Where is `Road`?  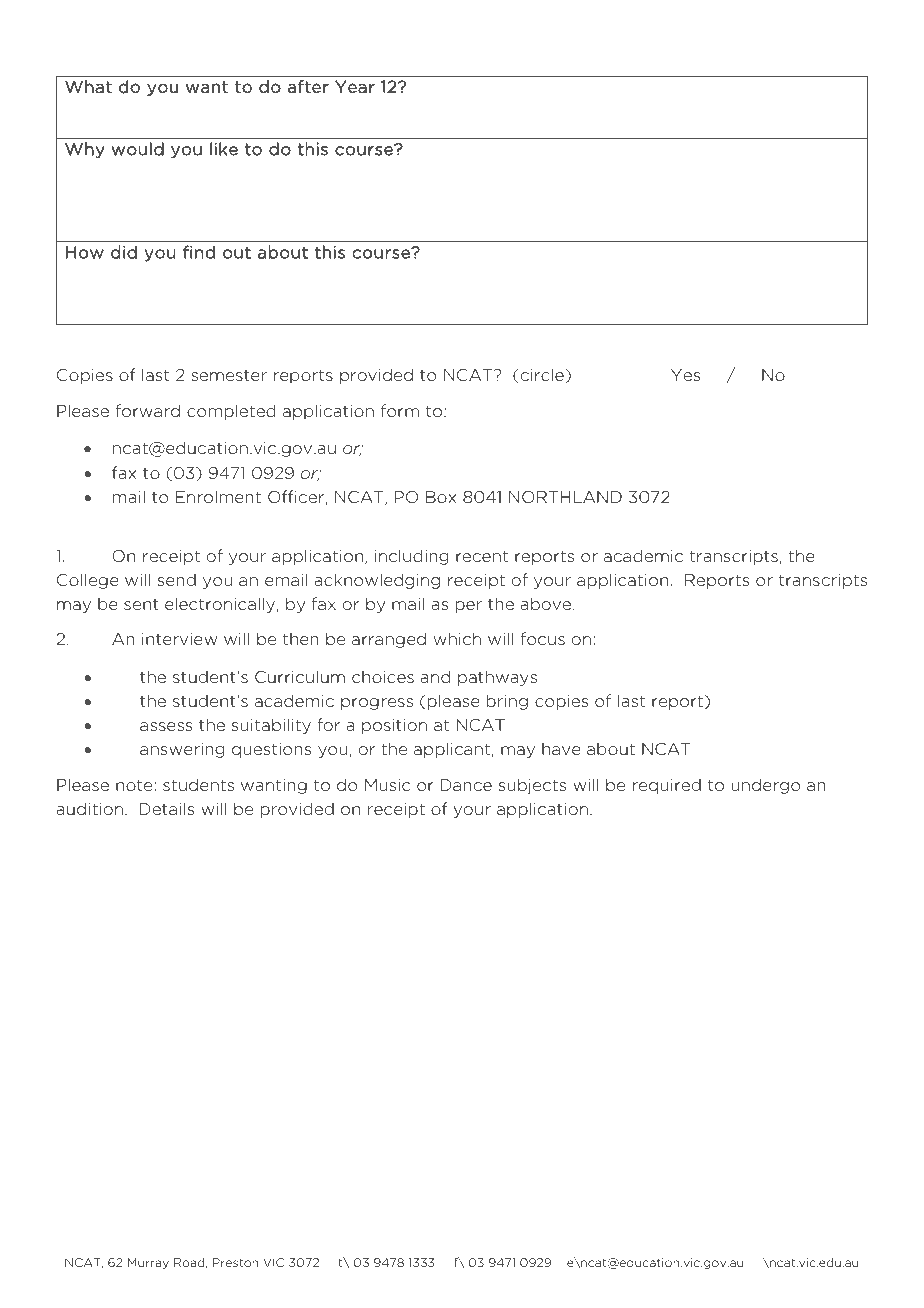
Road is located at coordinates (190, 1263).
